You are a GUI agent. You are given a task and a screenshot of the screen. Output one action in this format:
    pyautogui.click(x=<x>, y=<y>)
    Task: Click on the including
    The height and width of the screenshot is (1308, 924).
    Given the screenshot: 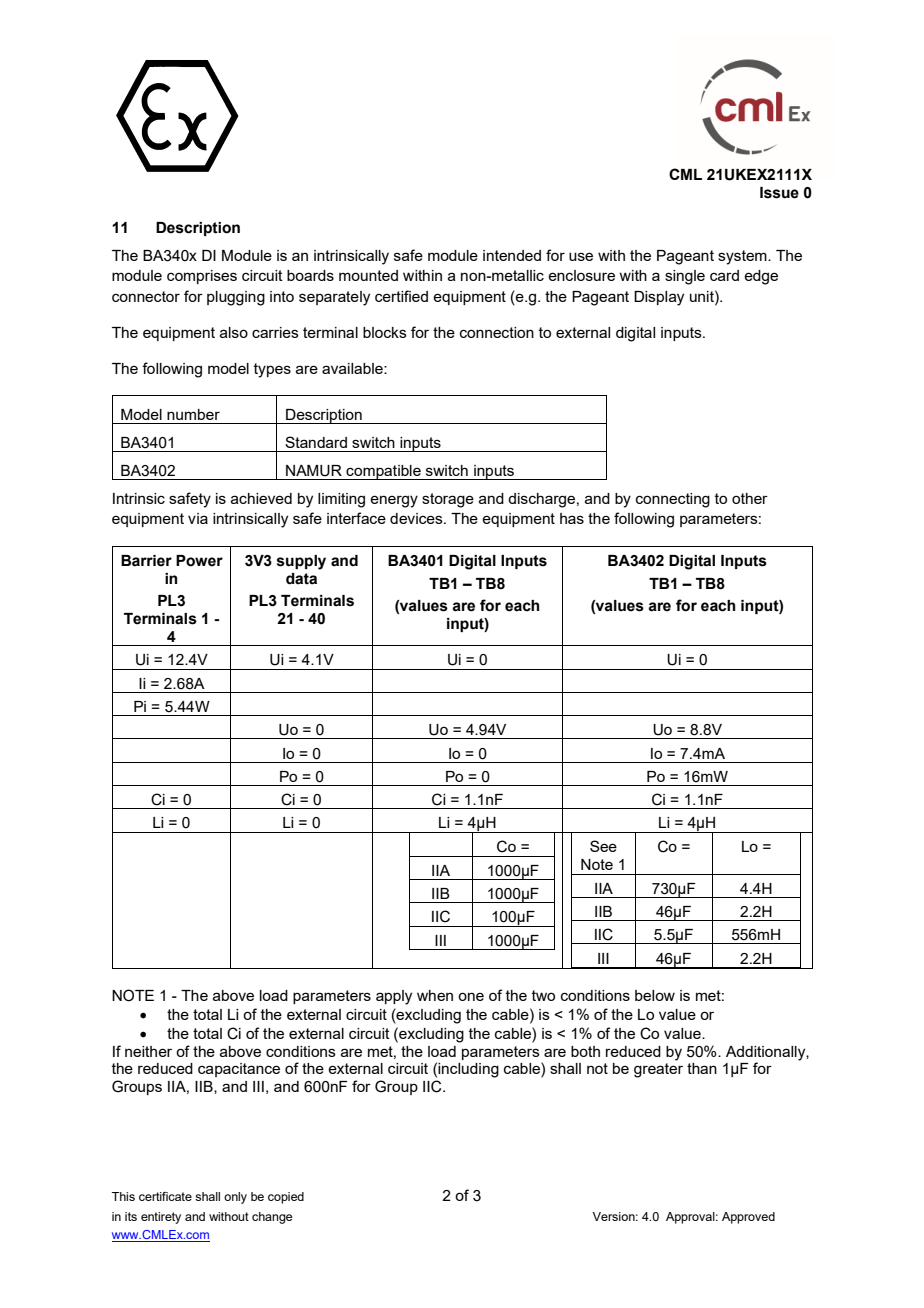 What is the action you would take?
    pyautogui.click(x=468, y=1070)
